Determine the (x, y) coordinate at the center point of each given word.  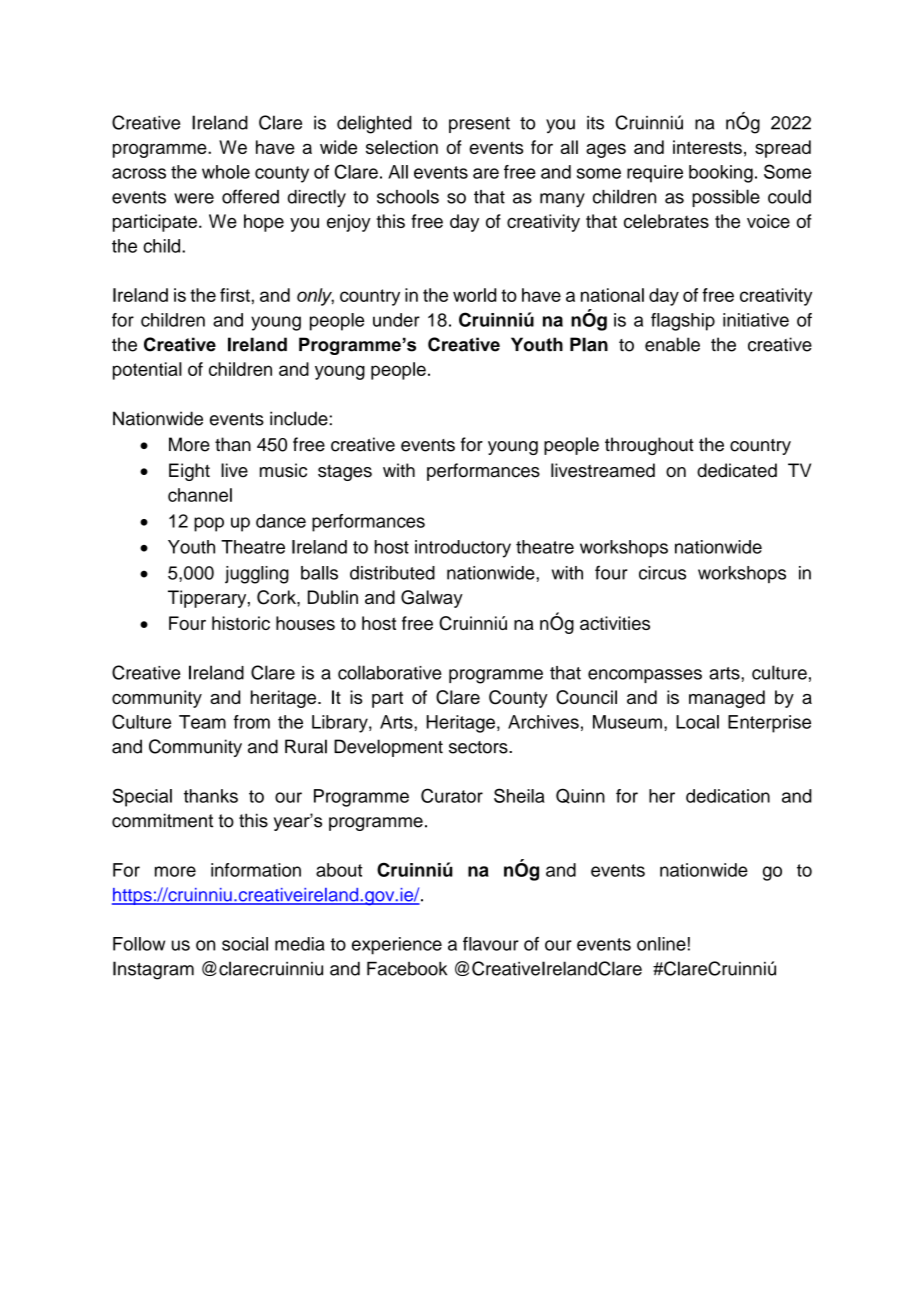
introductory (463, 549)
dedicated (737, 470)
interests (707, 147)
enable (672, 344)
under (396, 320)
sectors (479, 747)
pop (209, 524)
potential (147, 371)
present (479, 125)
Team (202, 722)
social (245, 944)
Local (697, 722)
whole (226, 172)
